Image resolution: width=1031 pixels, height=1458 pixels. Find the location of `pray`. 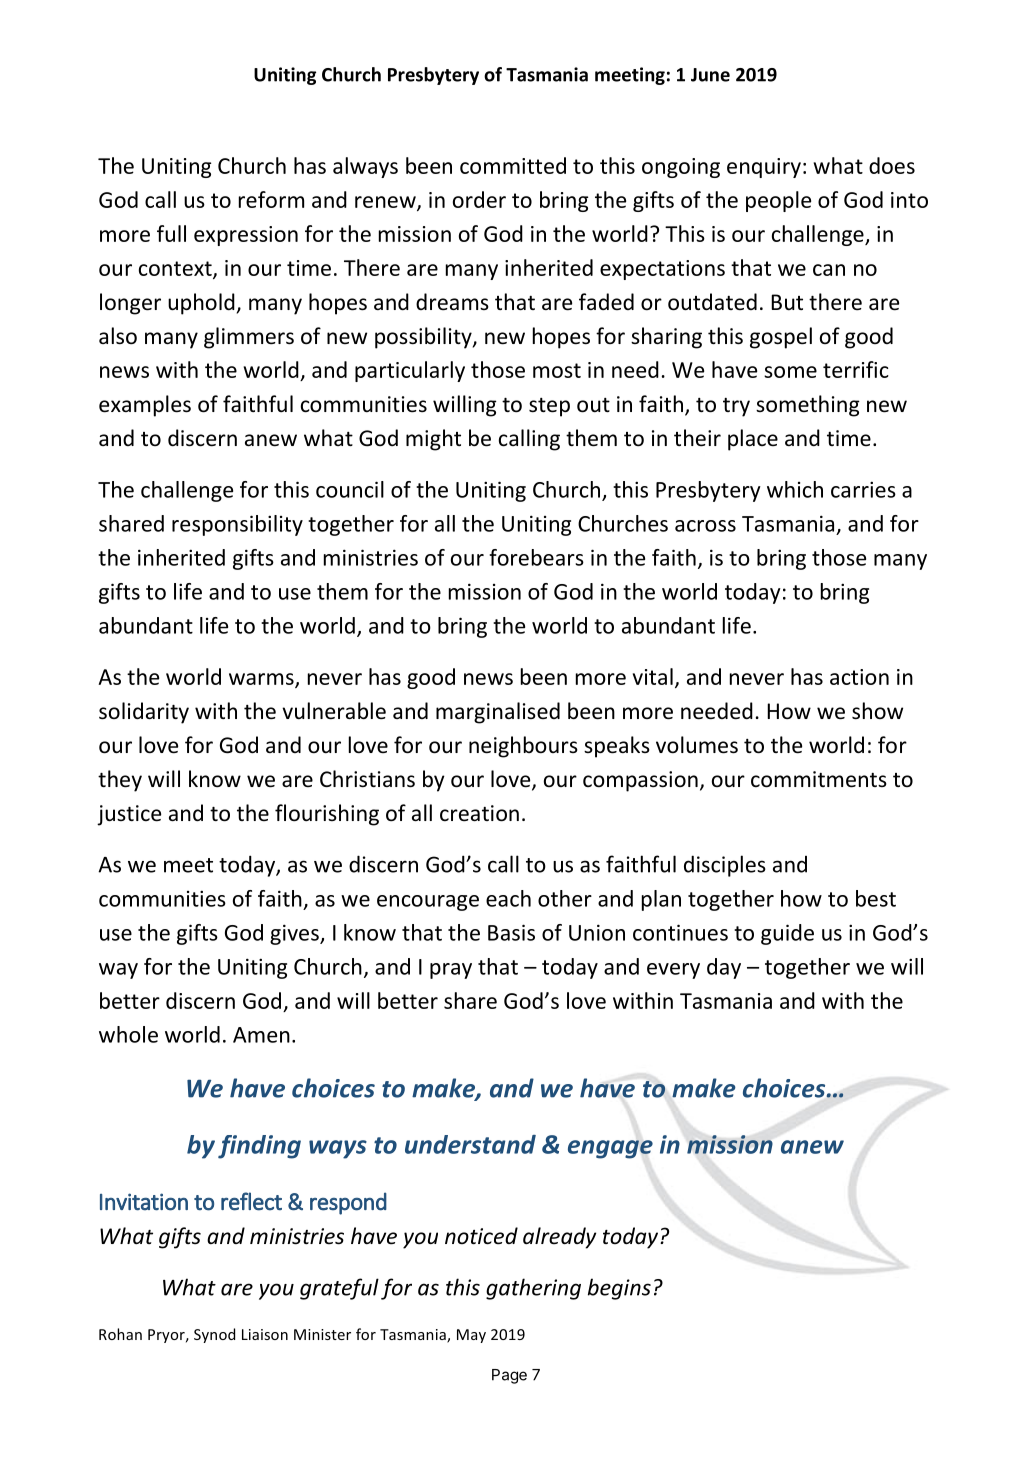

pray is located at coordinates (451, 971).
